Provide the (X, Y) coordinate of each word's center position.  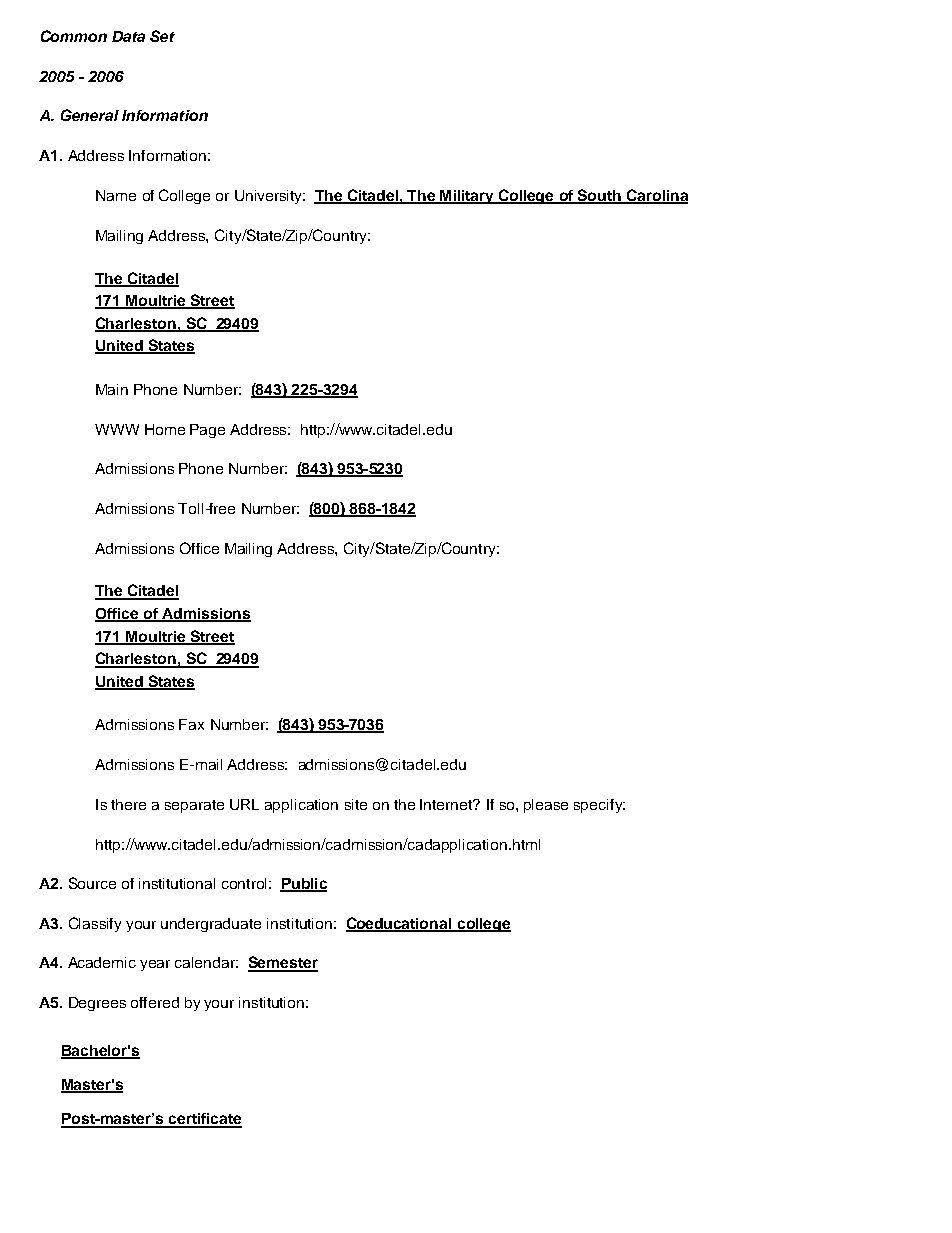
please (546, 806)
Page (207, 431)
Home (165, 429)
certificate (204, 1120)
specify (599, 806)
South (599, 196)
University (269, 197)
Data (128, 36)
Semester (283, 963)
